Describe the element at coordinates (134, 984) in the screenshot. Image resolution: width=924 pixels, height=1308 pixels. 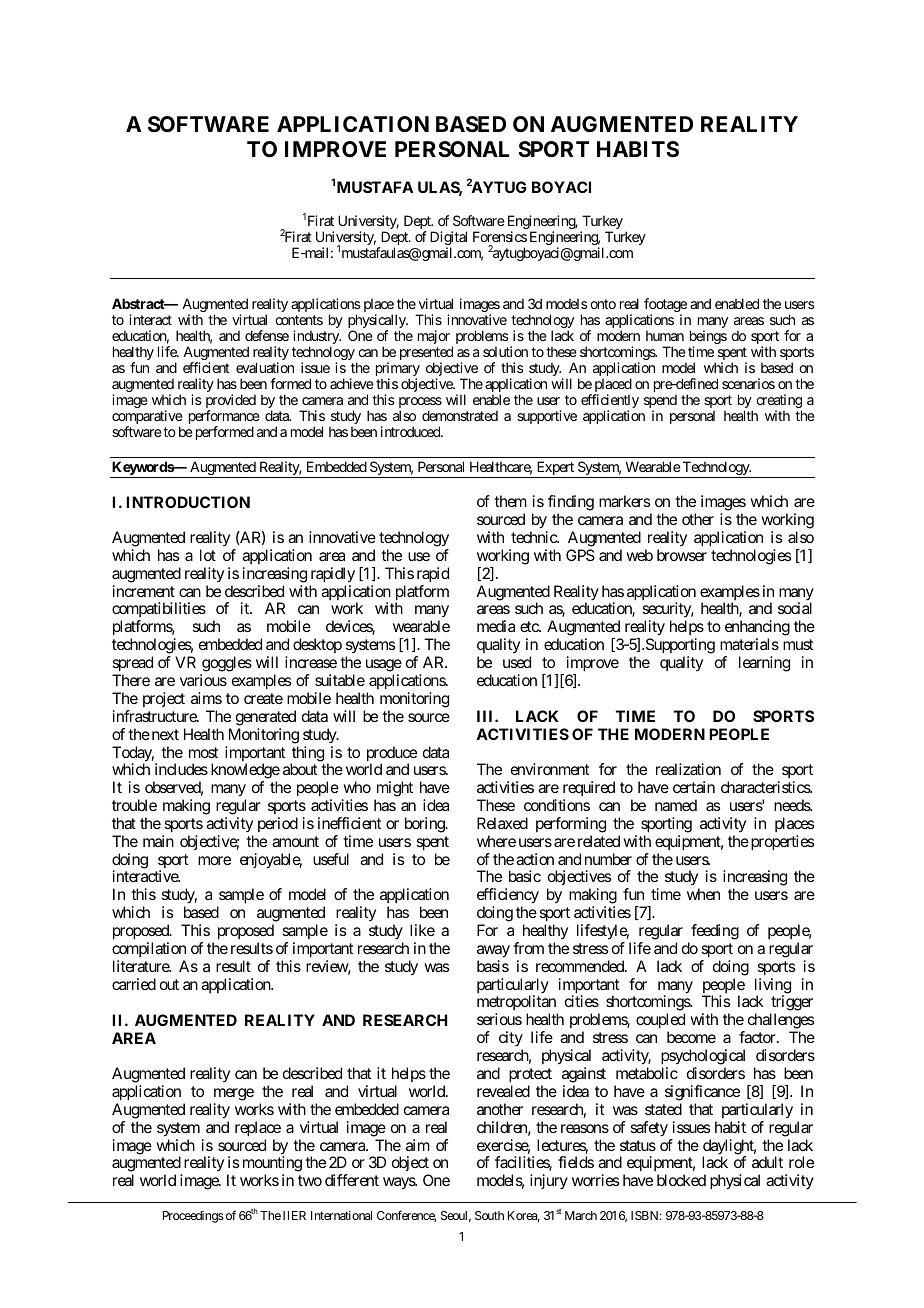
I see `carried` at that location.
